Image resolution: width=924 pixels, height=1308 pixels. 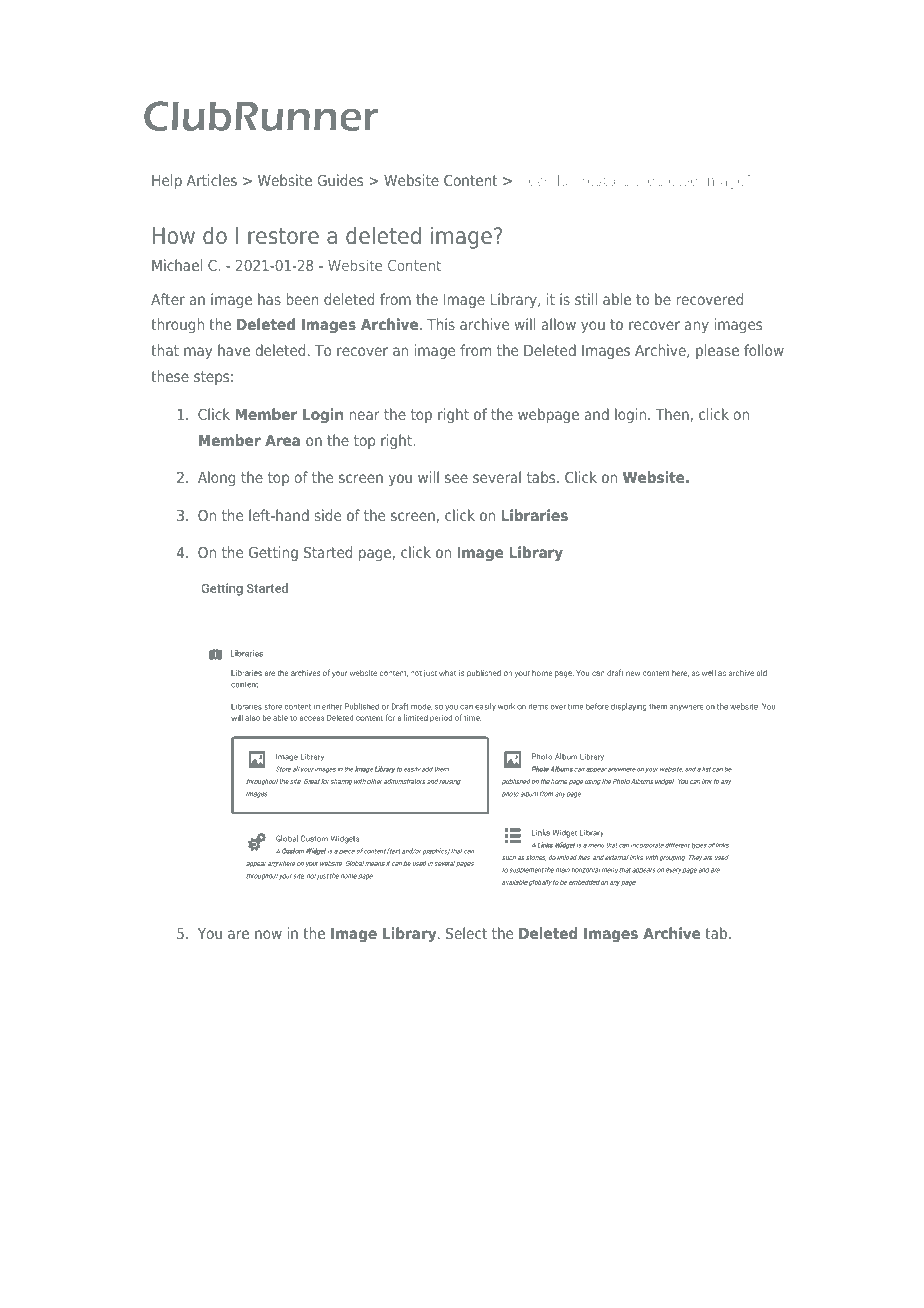 What do you see at coordinates (273, 553) in the screenshot?
I see `Getting` at bounding box center [273, 553].
